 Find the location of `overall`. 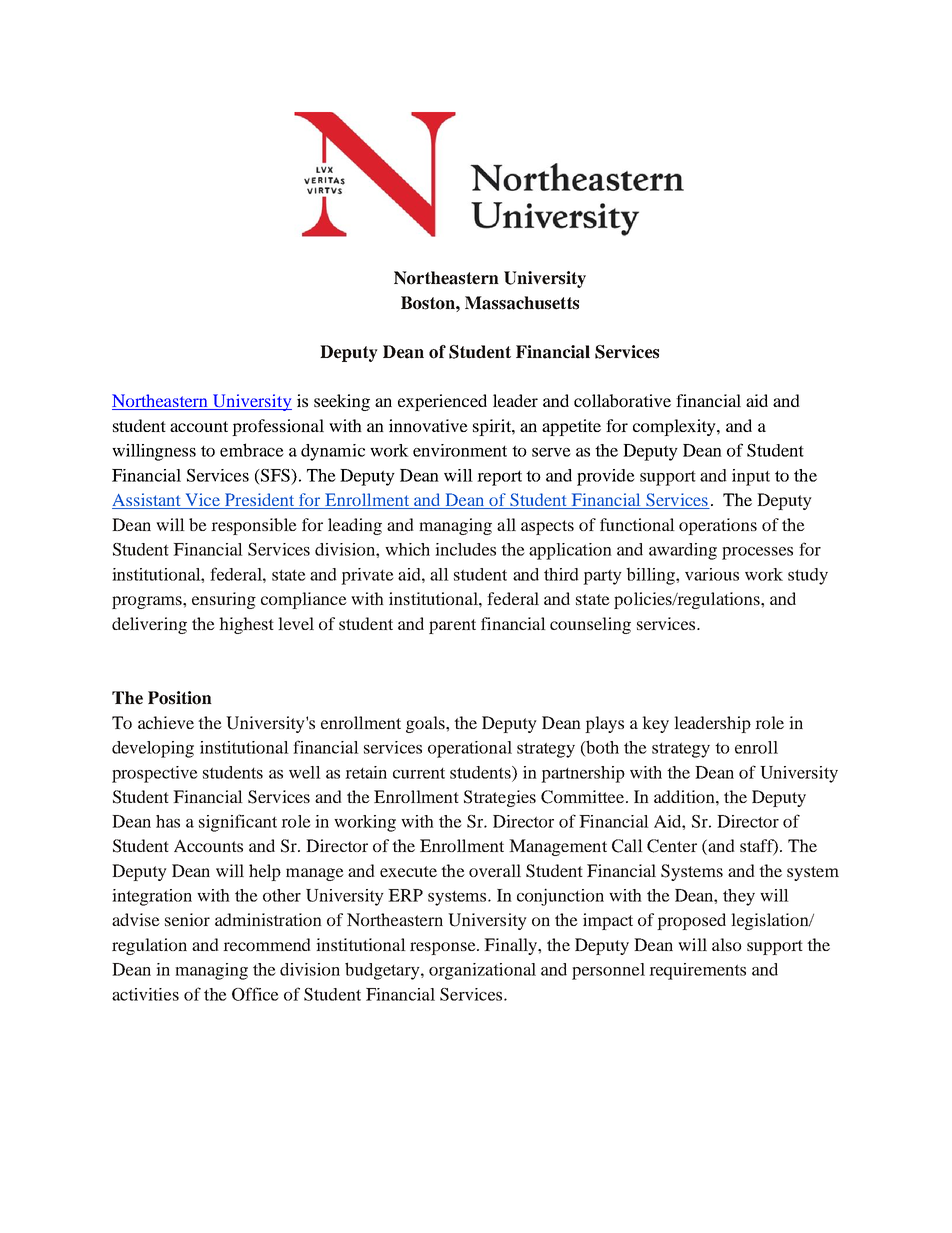

overall is located at coordinates (495, 870).
